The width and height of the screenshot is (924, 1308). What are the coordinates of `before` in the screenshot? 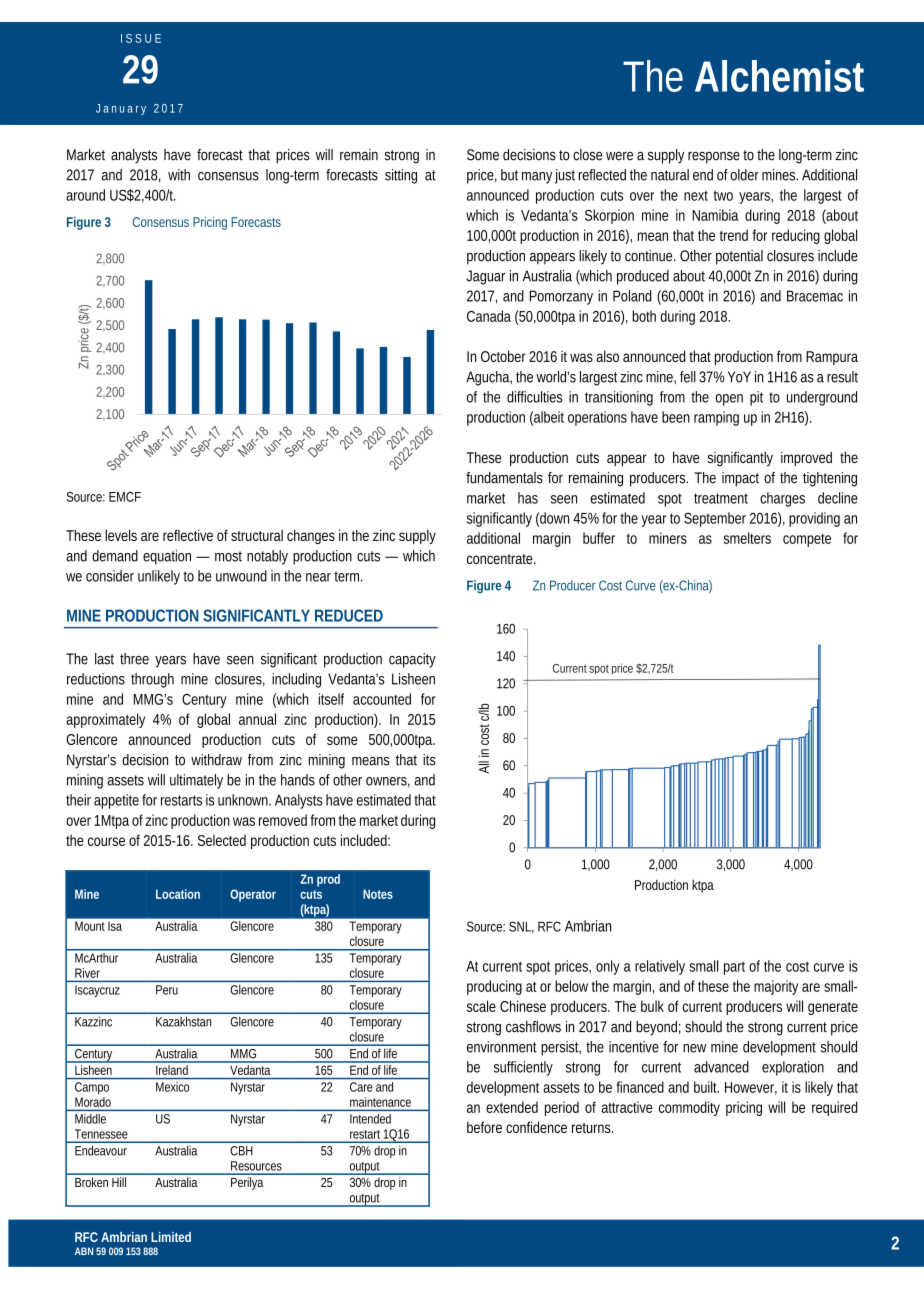 It's located at (484, 1127).
